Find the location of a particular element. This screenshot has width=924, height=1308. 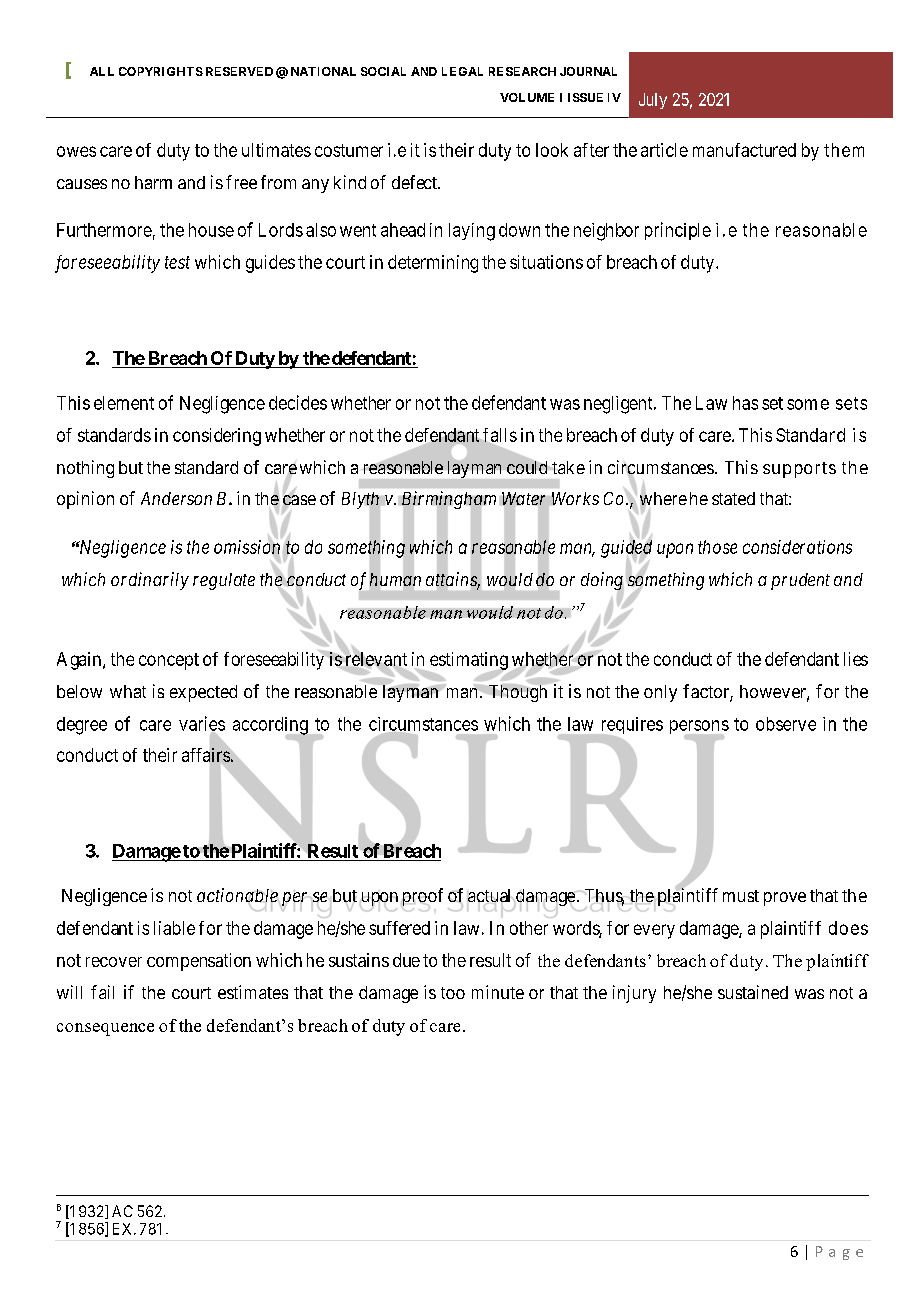

ordinarily is located at coordinates (150, 581).
